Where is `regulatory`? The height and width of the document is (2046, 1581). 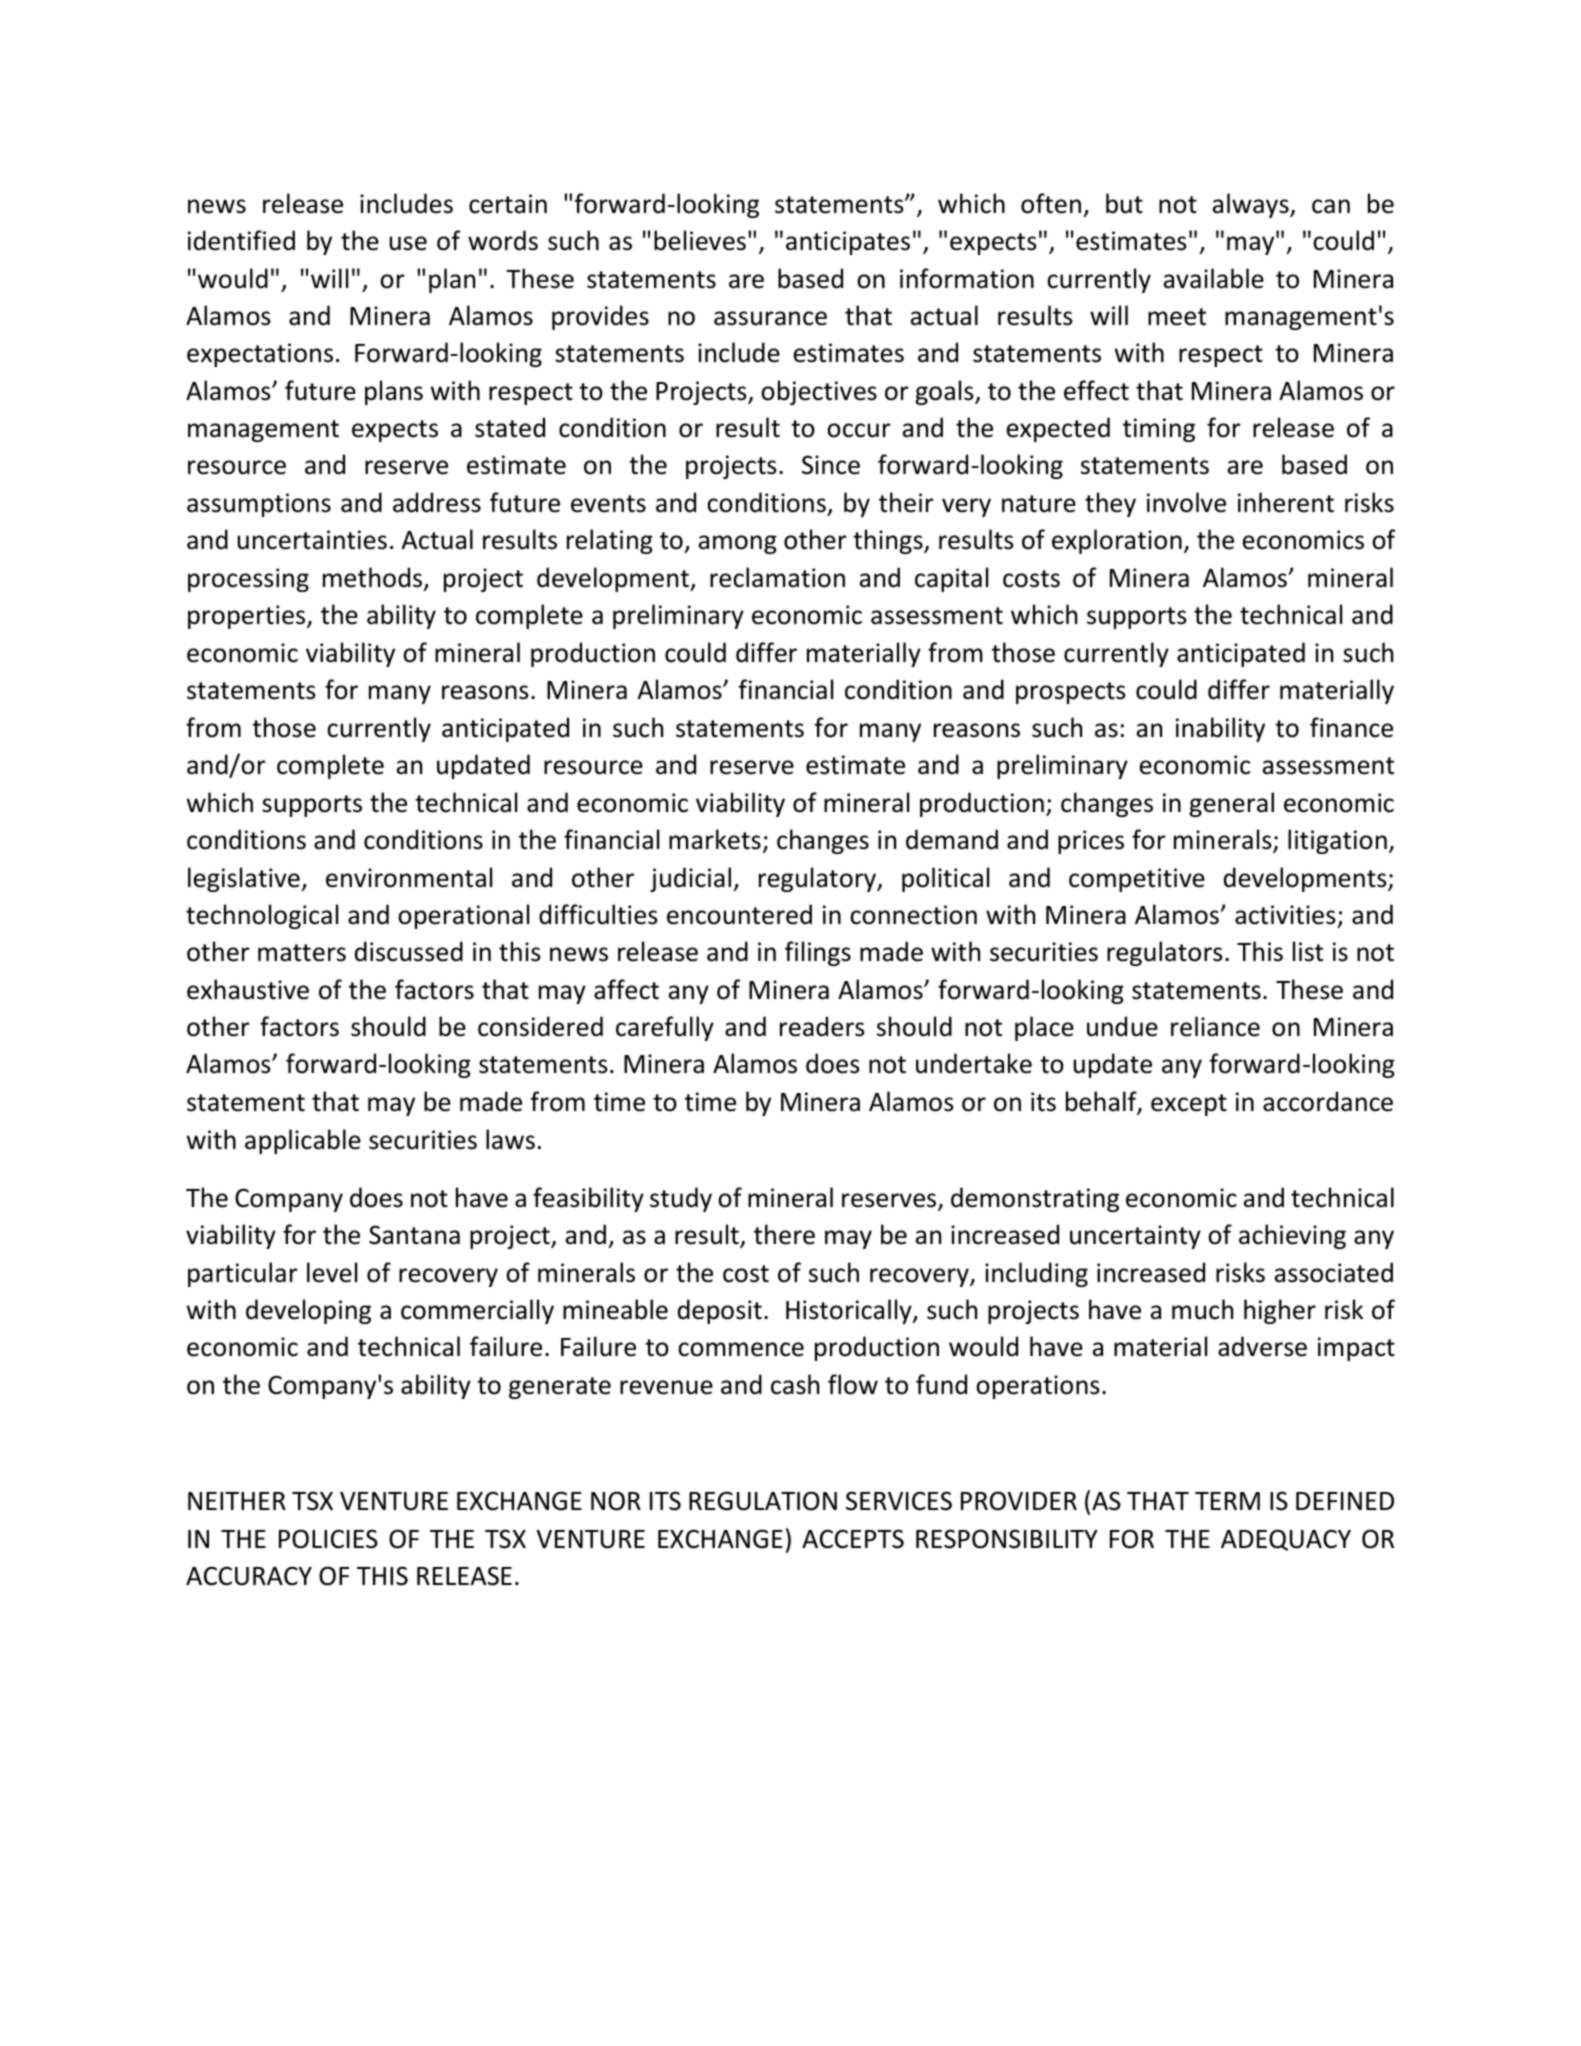
regulatory is located at coordinates (818, 879).
